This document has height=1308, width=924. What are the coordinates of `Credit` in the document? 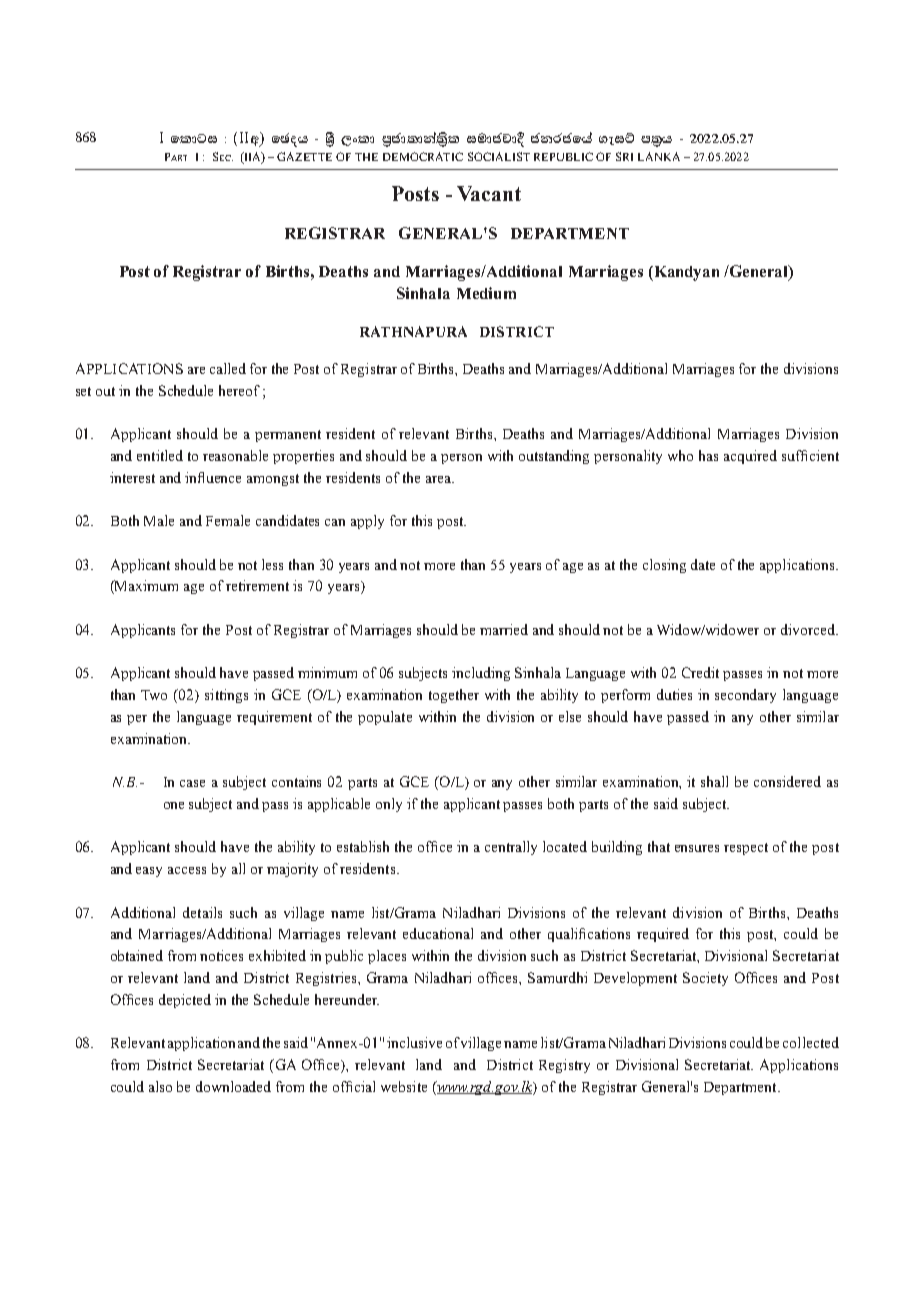 It's located at (700, 672).
